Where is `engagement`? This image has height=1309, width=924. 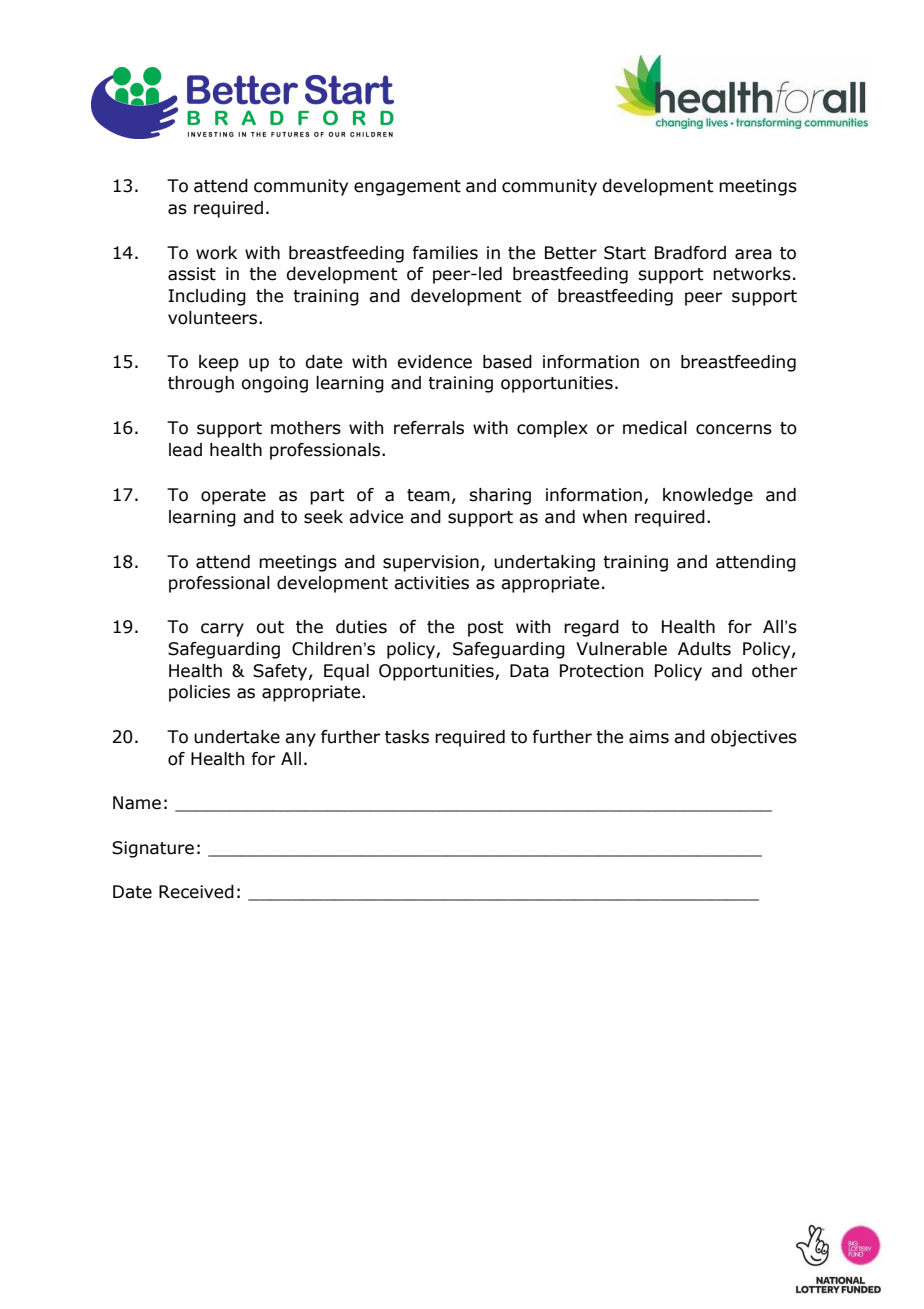
engagement is located at coordinates (407, 188).
